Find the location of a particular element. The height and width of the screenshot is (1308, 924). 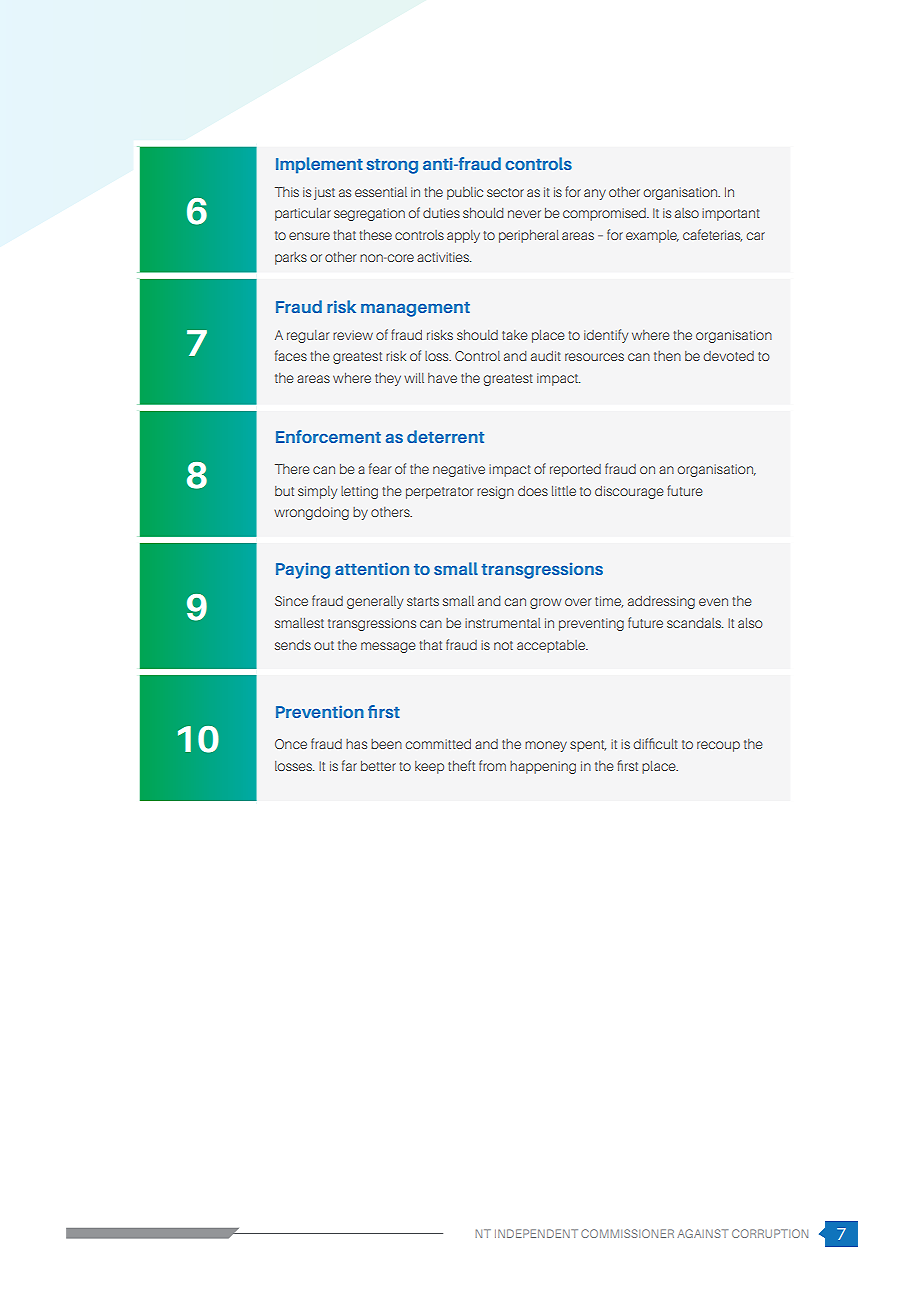

recoup is located at coordinates (718, 746).
